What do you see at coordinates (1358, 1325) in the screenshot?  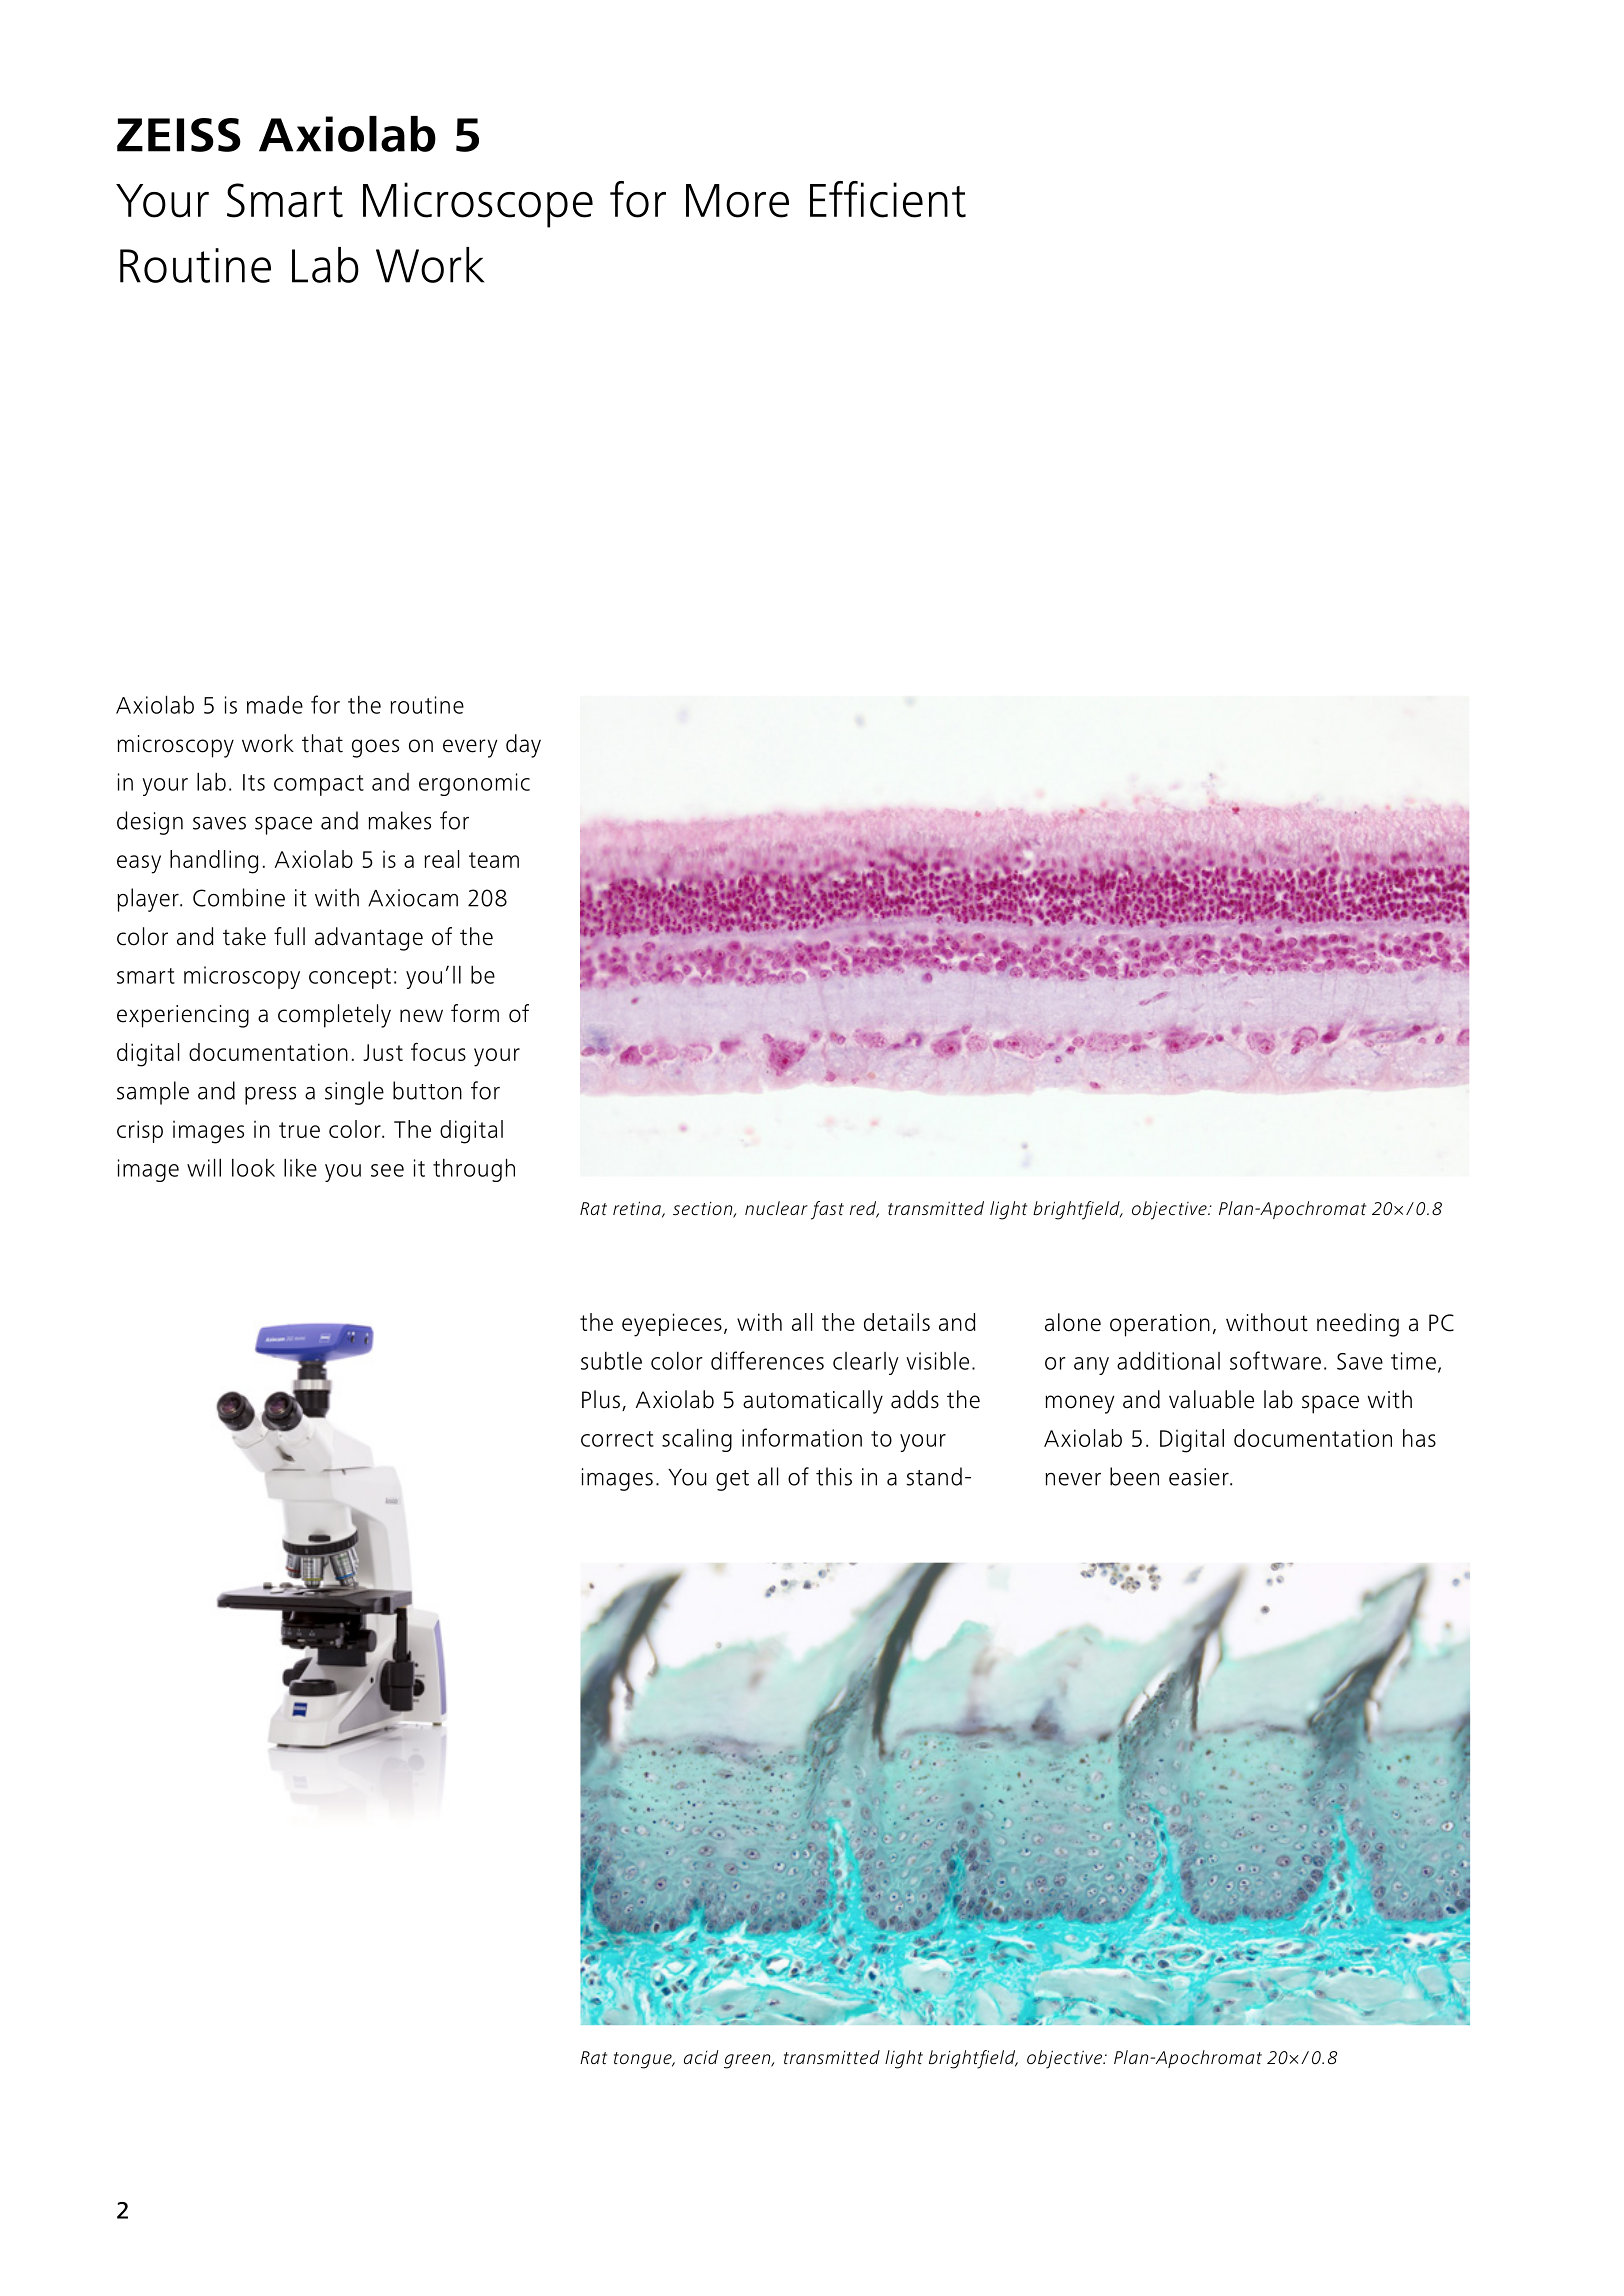 I see `needing` at bounding box center [1358, 1325].
